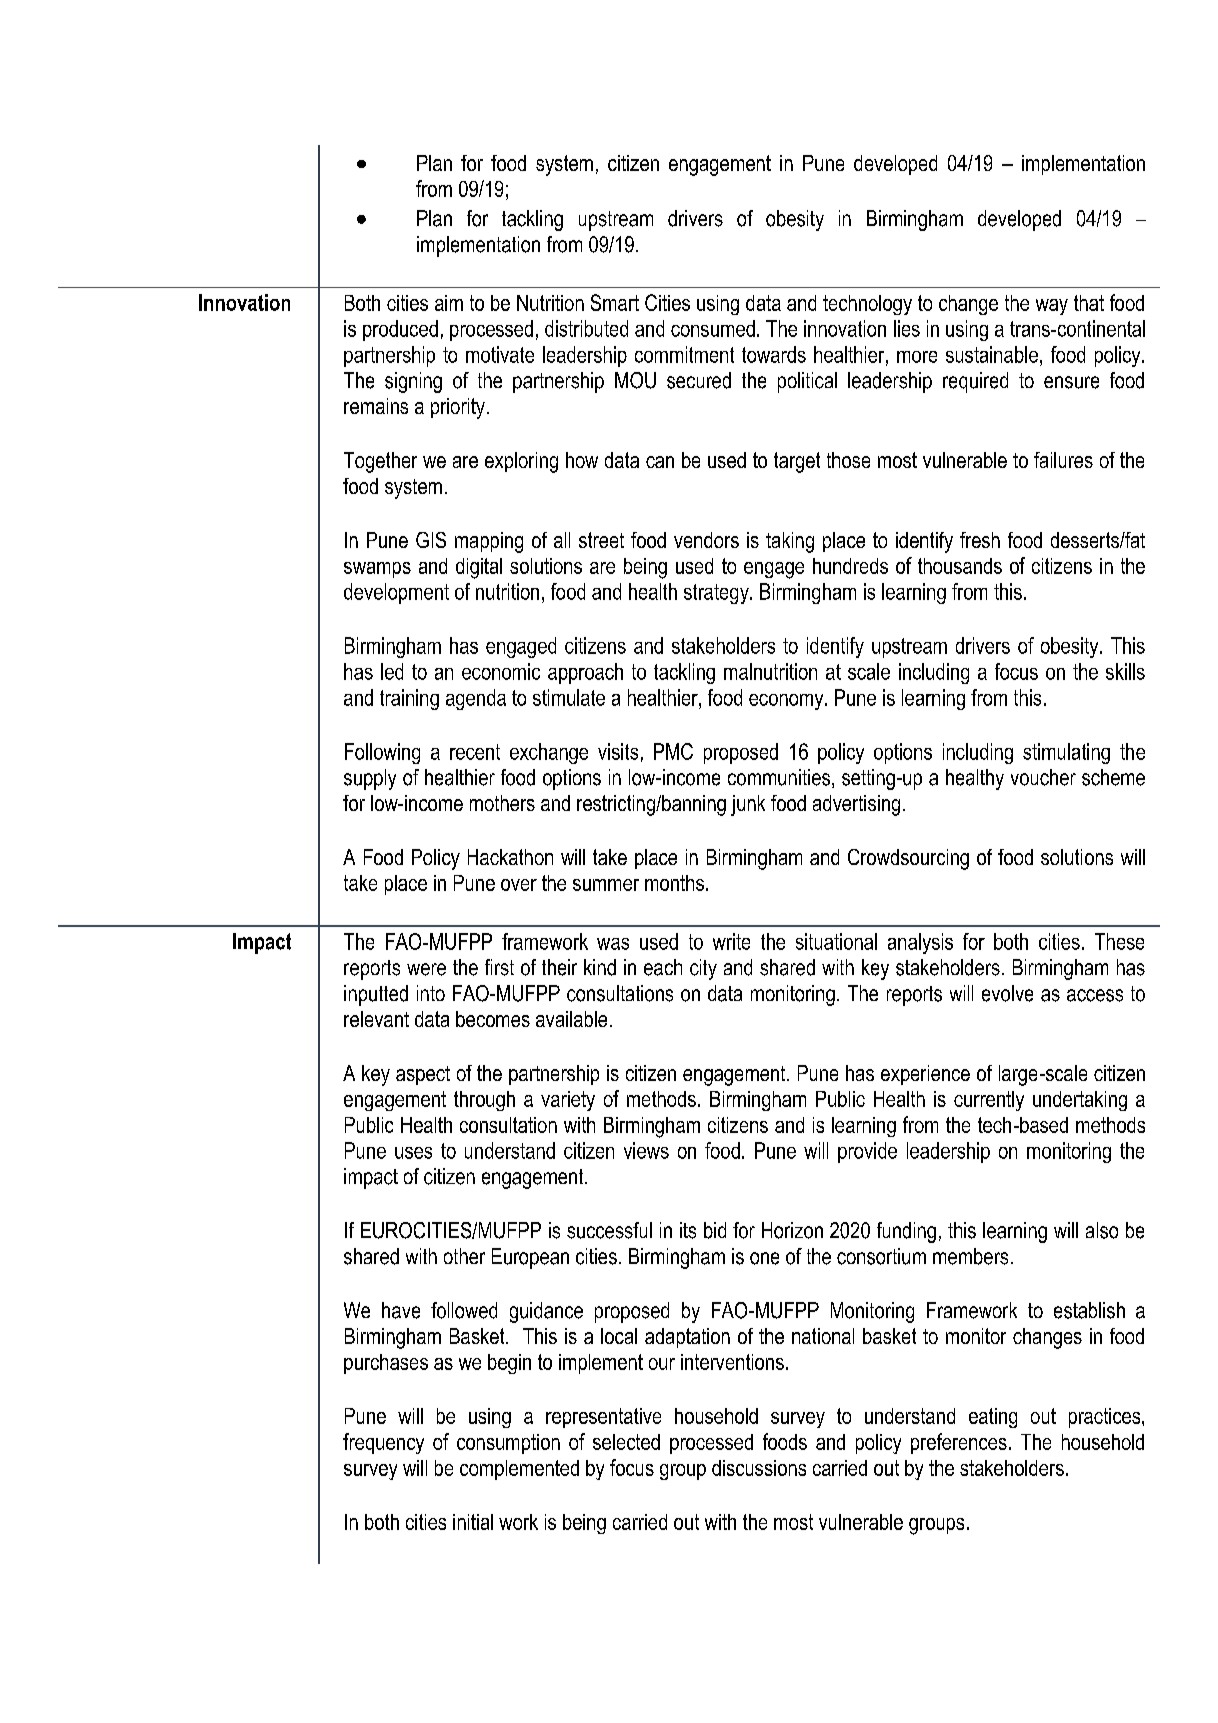 The width and height of the screenshot is (1218, 1723). What do you see at coordinates (473, 1522) in the screenshot?
I see `initial` at bounding box center [473, 1522].
